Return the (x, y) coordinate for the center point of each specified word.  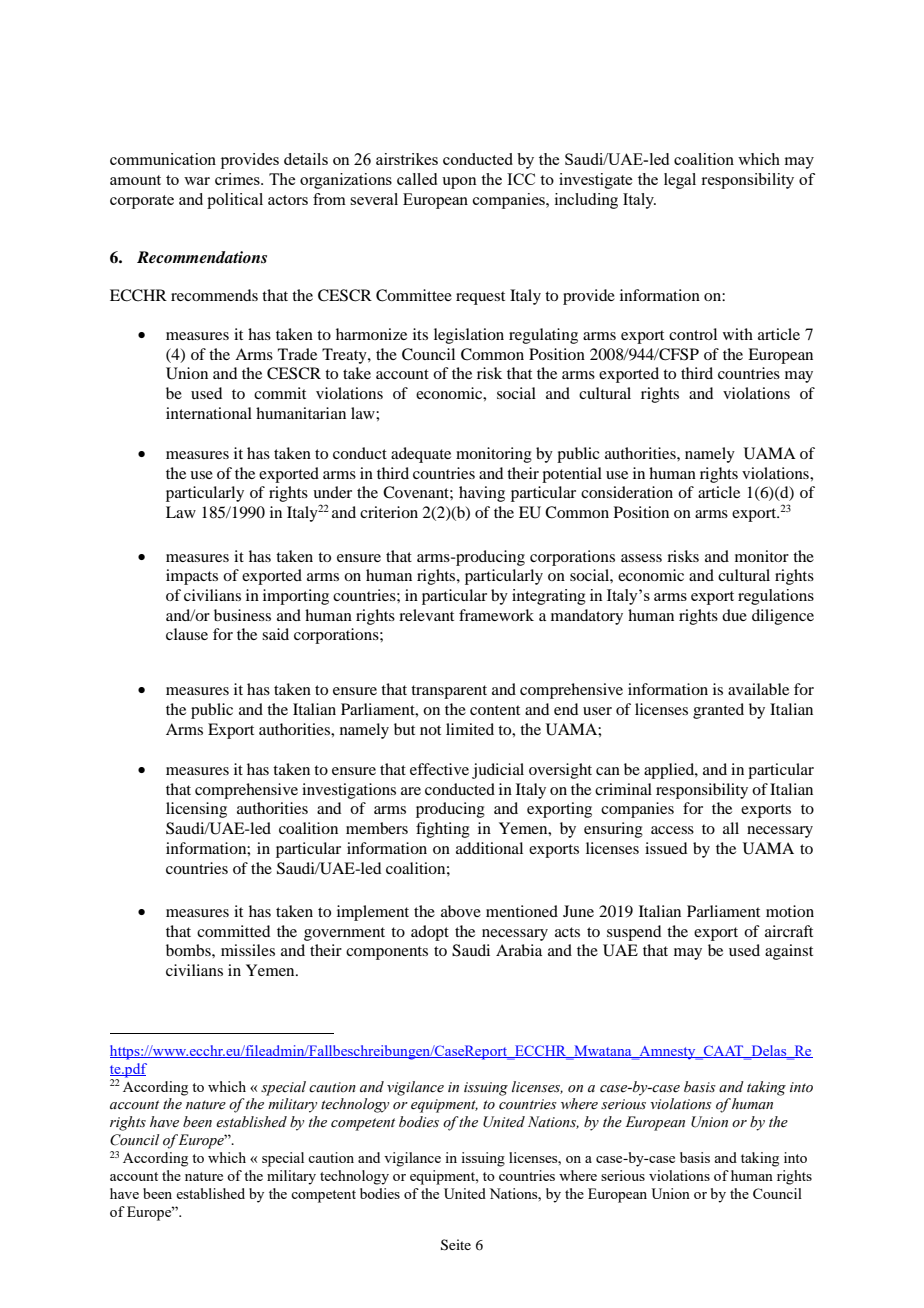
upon (459, 183)
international (209, 413)
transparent (449, 692)
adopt (430, 933)
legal (680, 181)
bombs (189, 950)
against (789, 952)
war (197, 181)
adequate (421, 455)
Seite (456, 1245)
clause (187, 634)
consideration (627, 492)
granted (718, 711)
